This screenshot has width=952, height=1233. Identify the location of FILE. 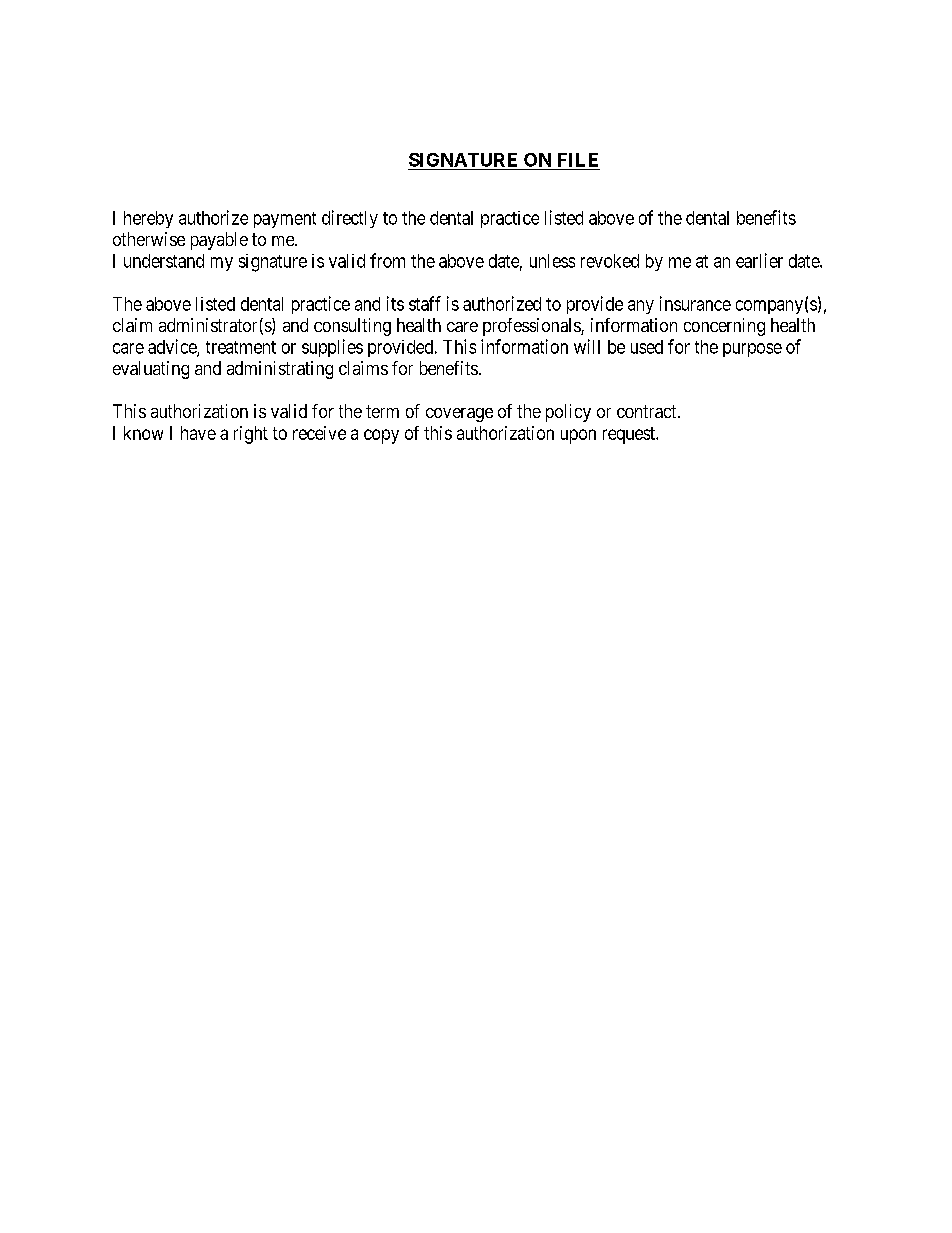
(578, 160).
